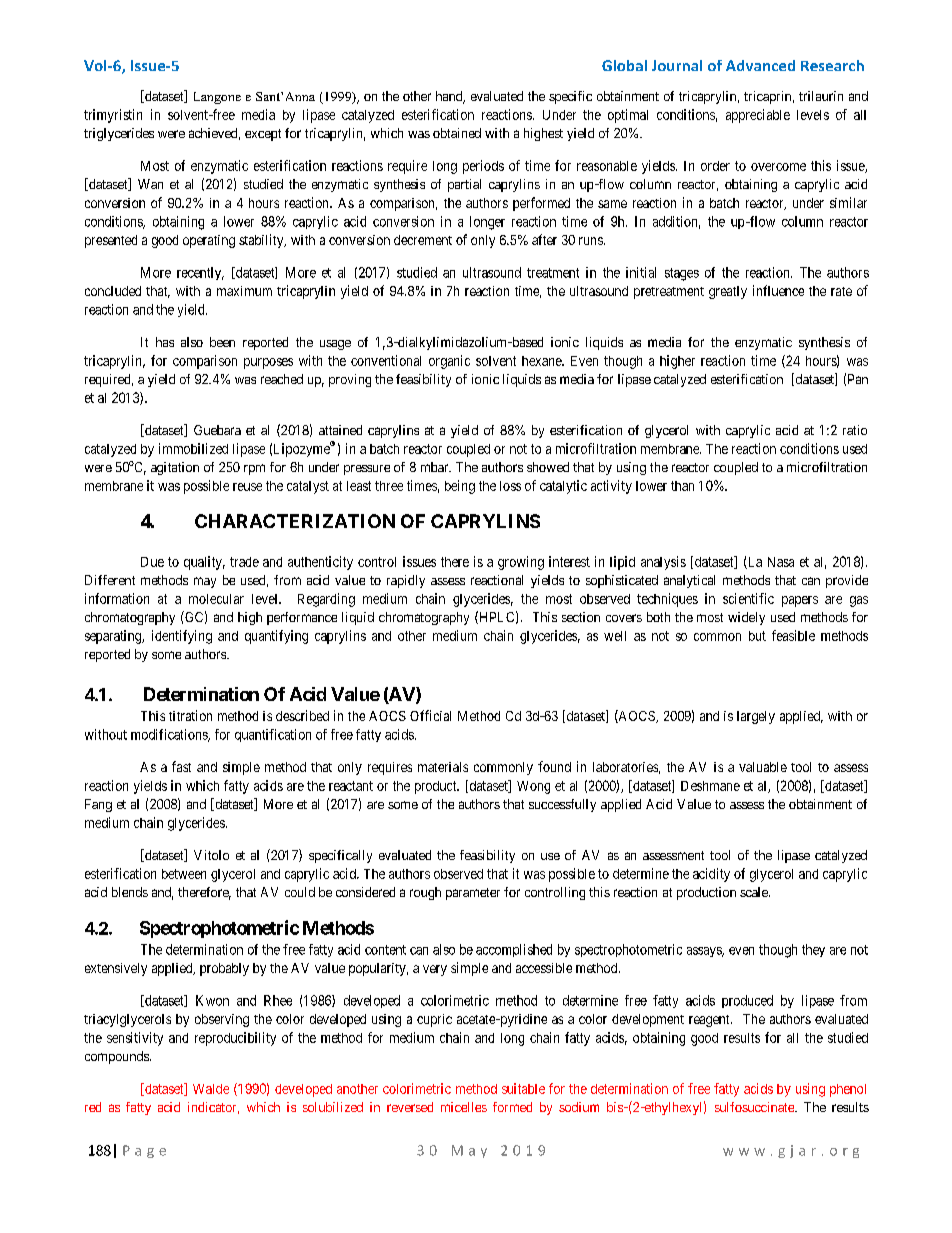 Image resolution: width=952 pixels, height=1233 pixels. Describe the element at coordinates (450, 97) in the screenshot. I see `hand` at that location.
